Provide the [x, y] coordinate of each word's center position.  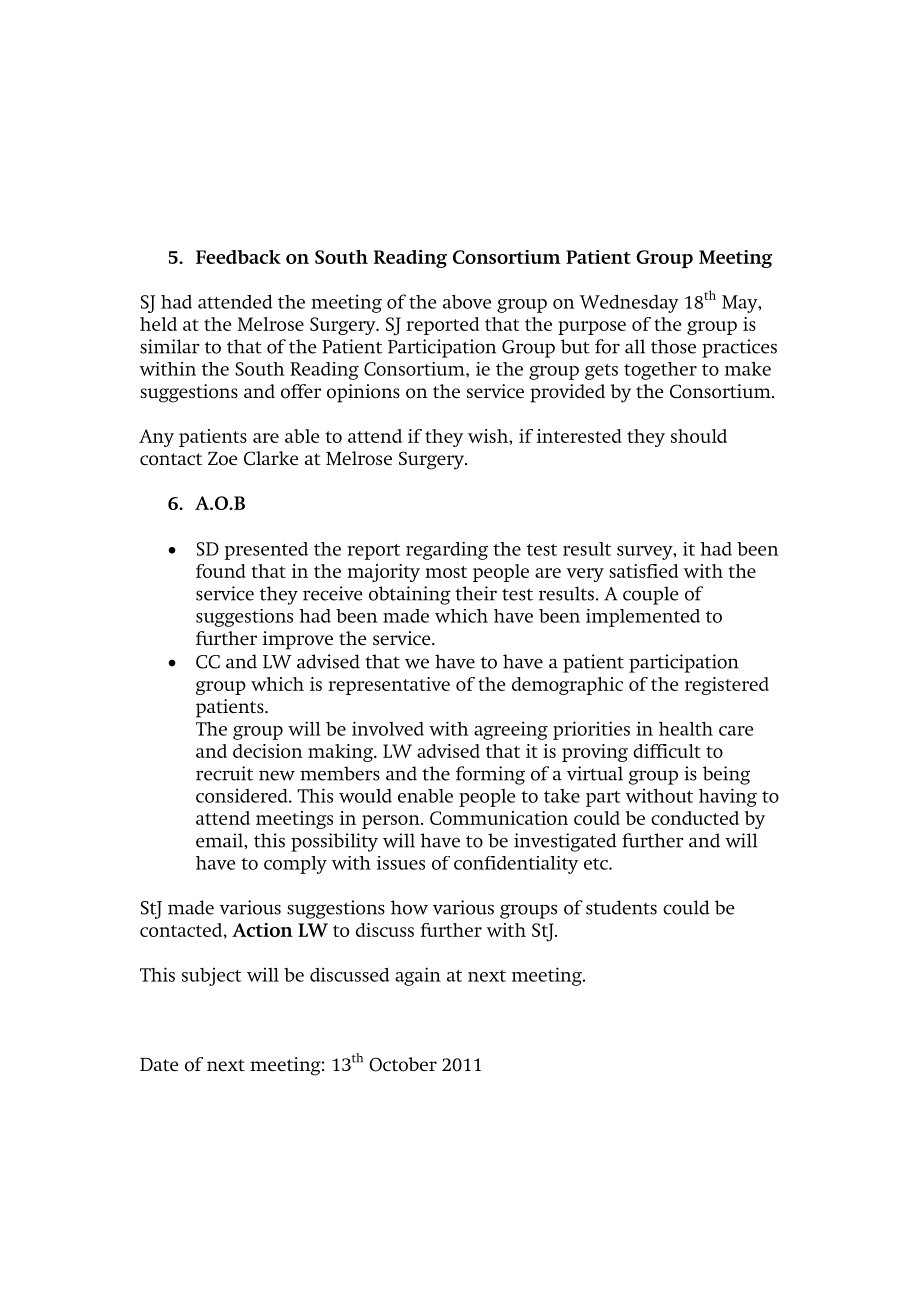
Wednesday [629, 304]
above [467, 302]
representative [389, 686]
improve [298, 640]
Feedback [238, 257]
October [403, 1064]
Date [159, 1064]
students [621, 907]
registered [727, 686]
